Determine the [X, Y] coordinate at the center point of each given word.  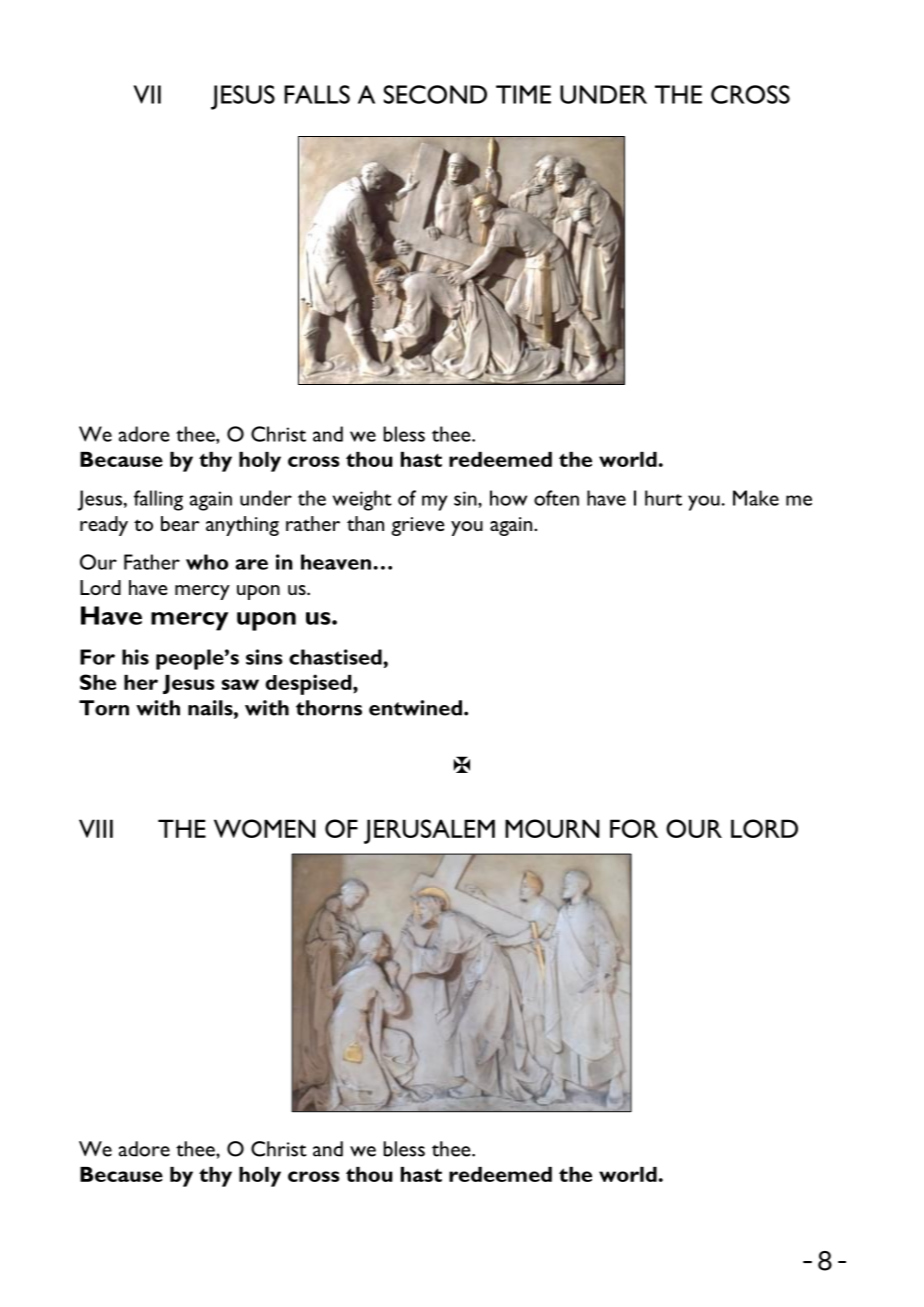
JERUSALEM [429, 831]
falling [158, 500]
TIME [523, 94]
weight [362, 500]
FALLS [317, 94]
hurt [663, 498]
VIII [96, 828]
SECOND [435, 94]
